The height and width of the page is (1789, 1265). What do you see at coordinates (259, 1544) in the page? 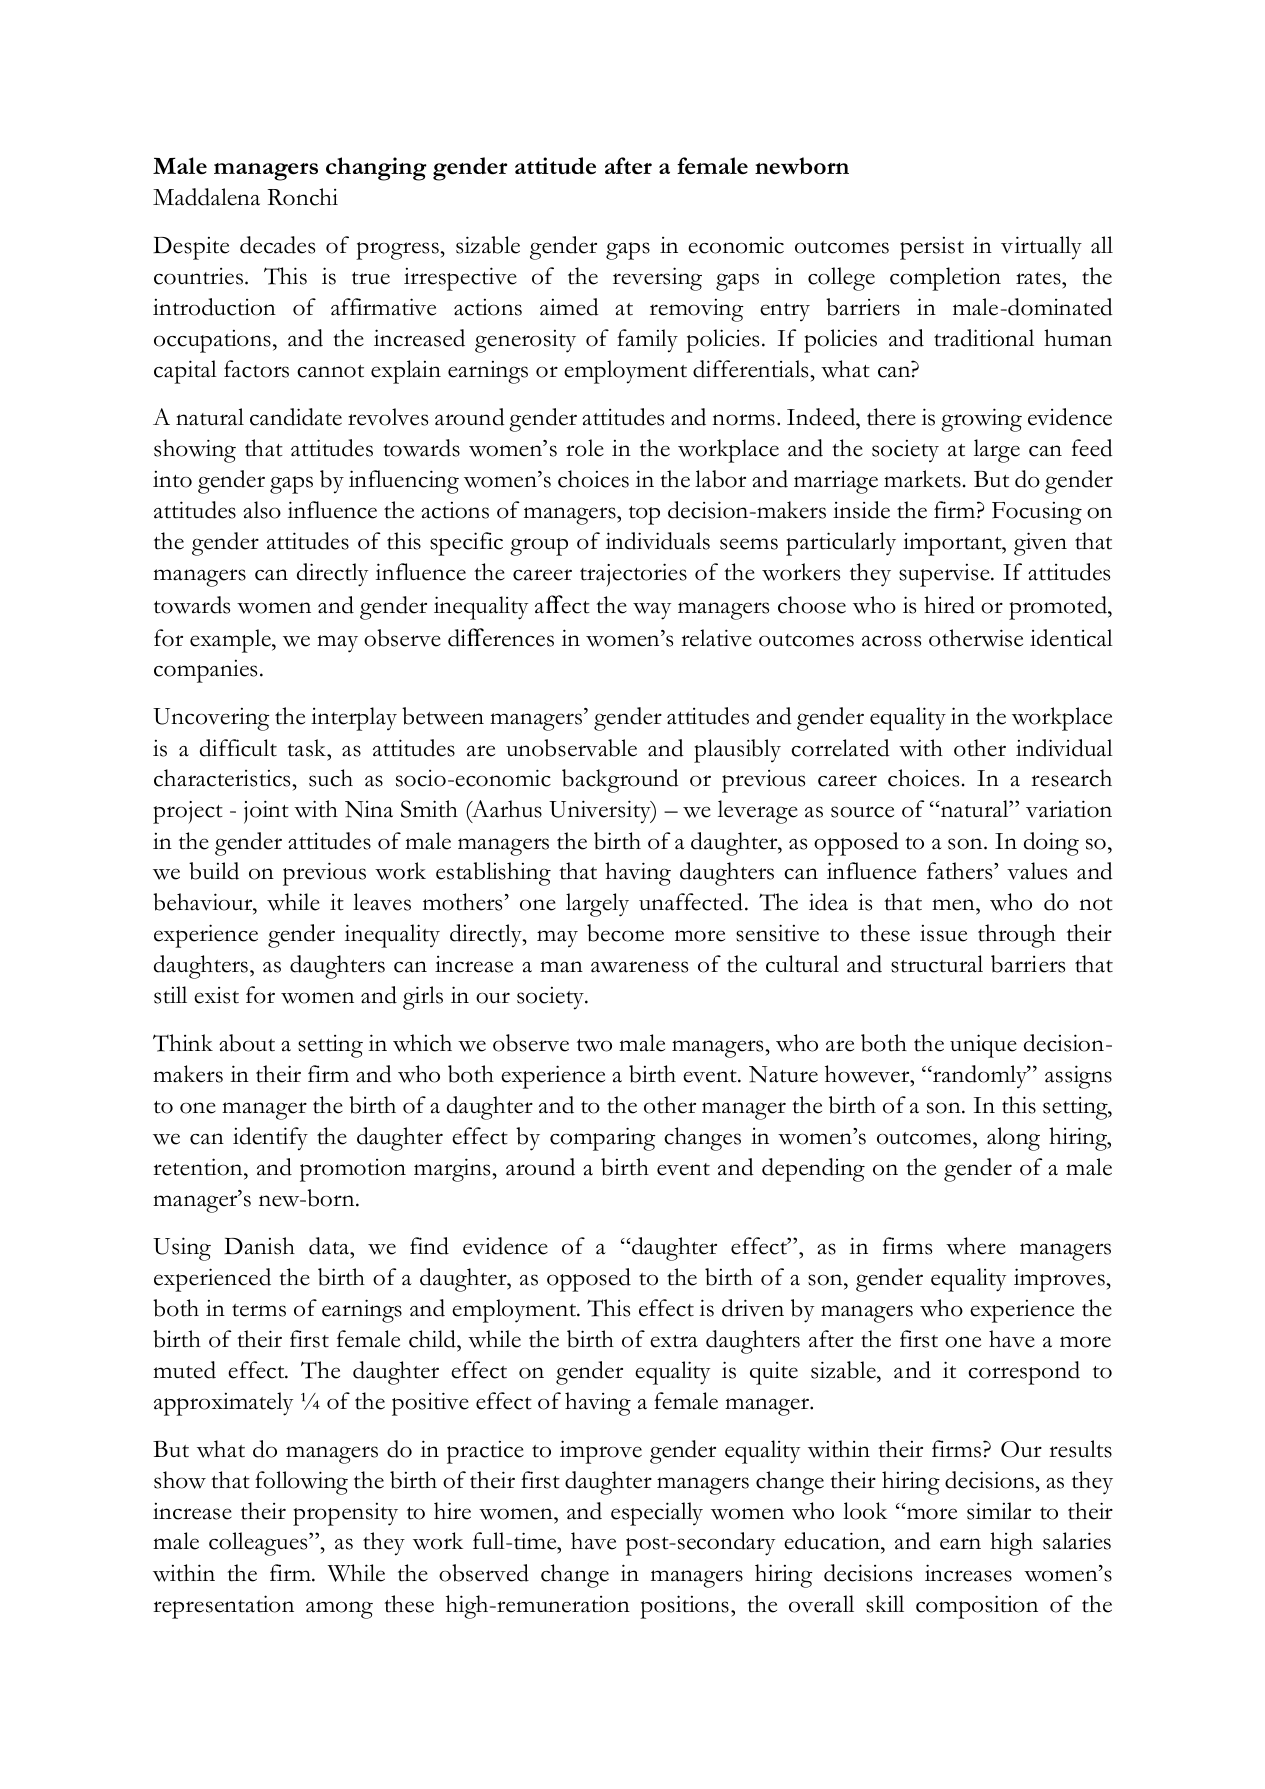
I see `colleagues` at bounding box center [259, 1544].
